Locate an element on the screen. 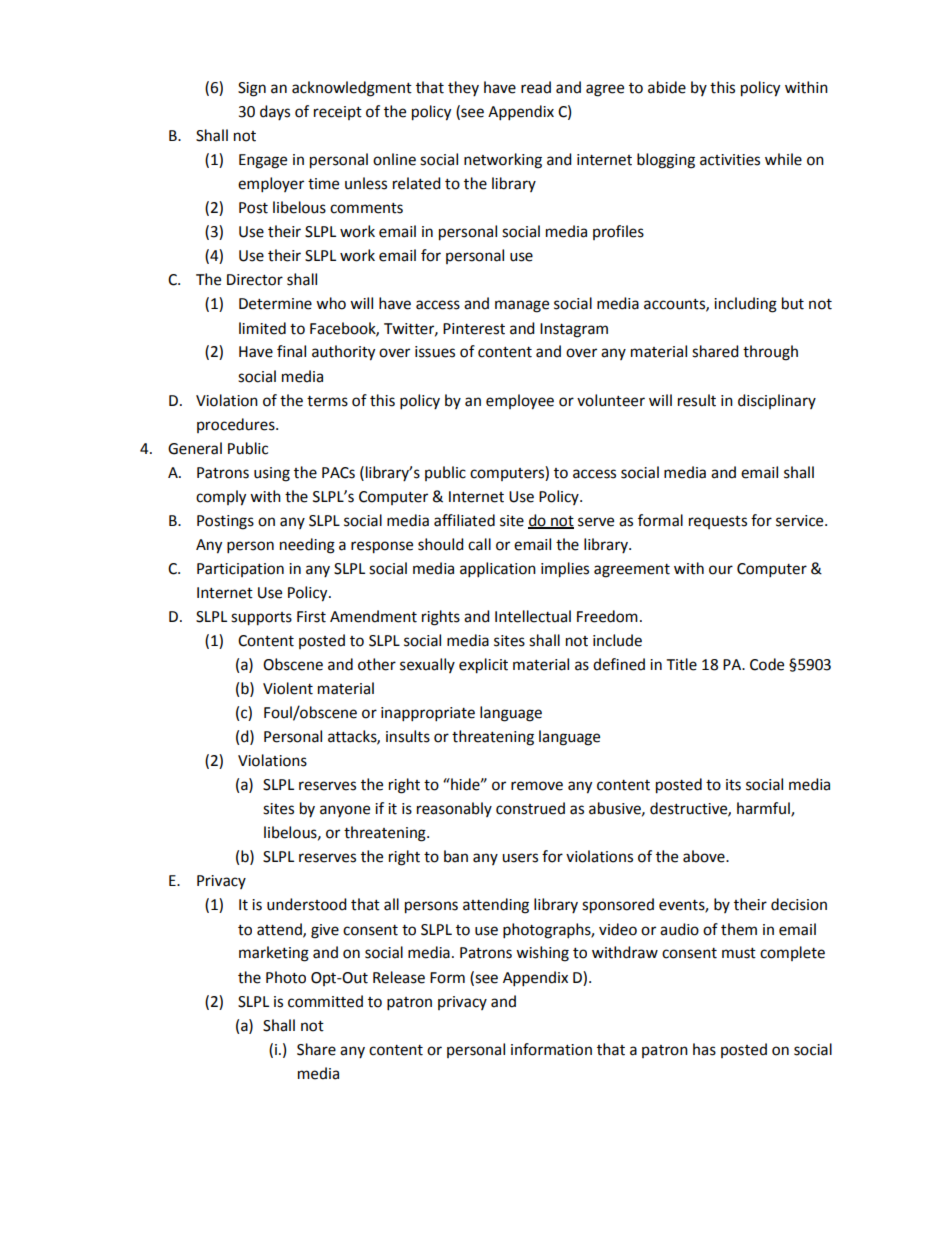 This screenshot has width=952, height=1233. days is located at coordinates (275, 112).
